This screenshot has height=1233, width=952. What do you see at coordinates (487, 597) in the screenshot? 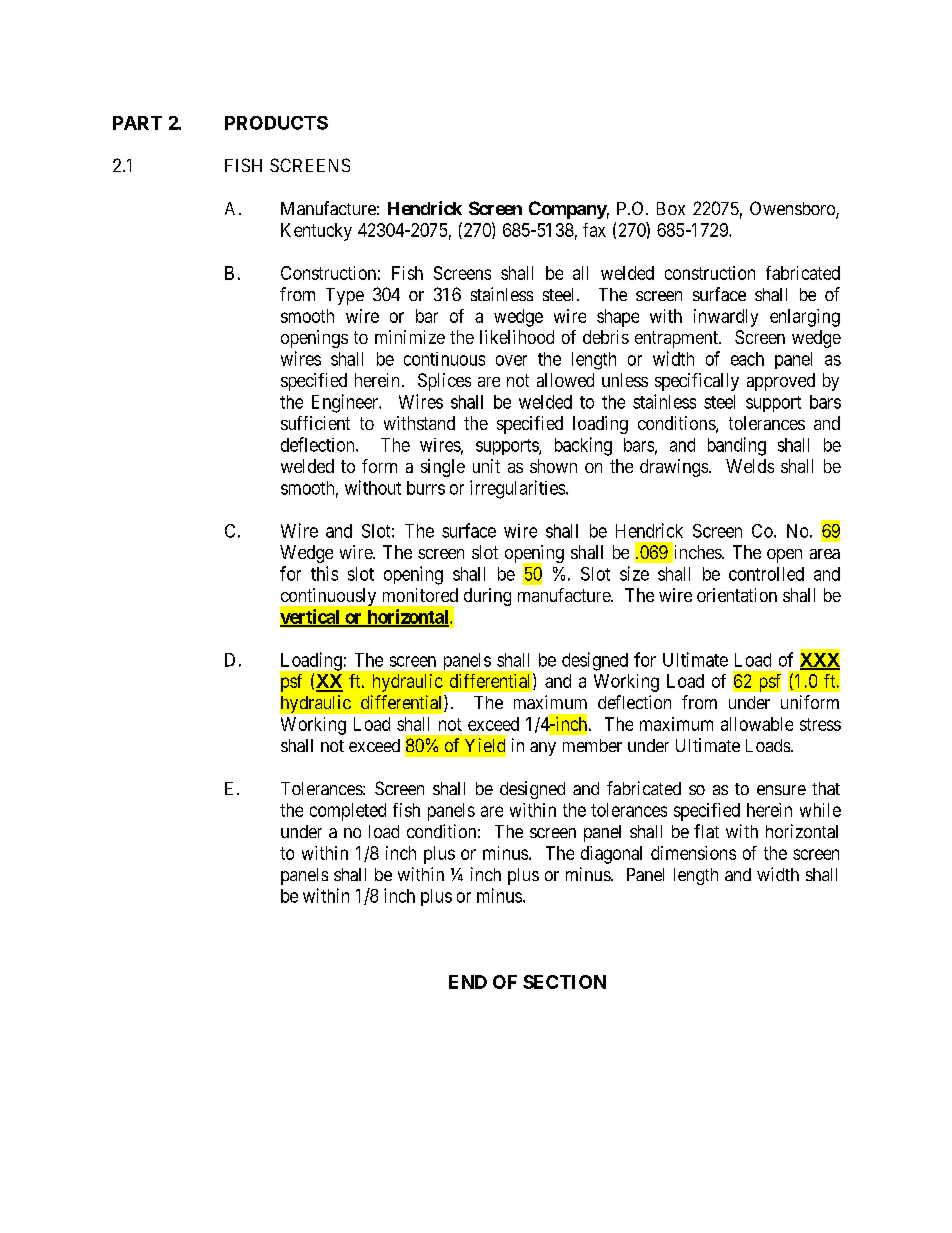
I see `during` at bounding box center [487, 597].
